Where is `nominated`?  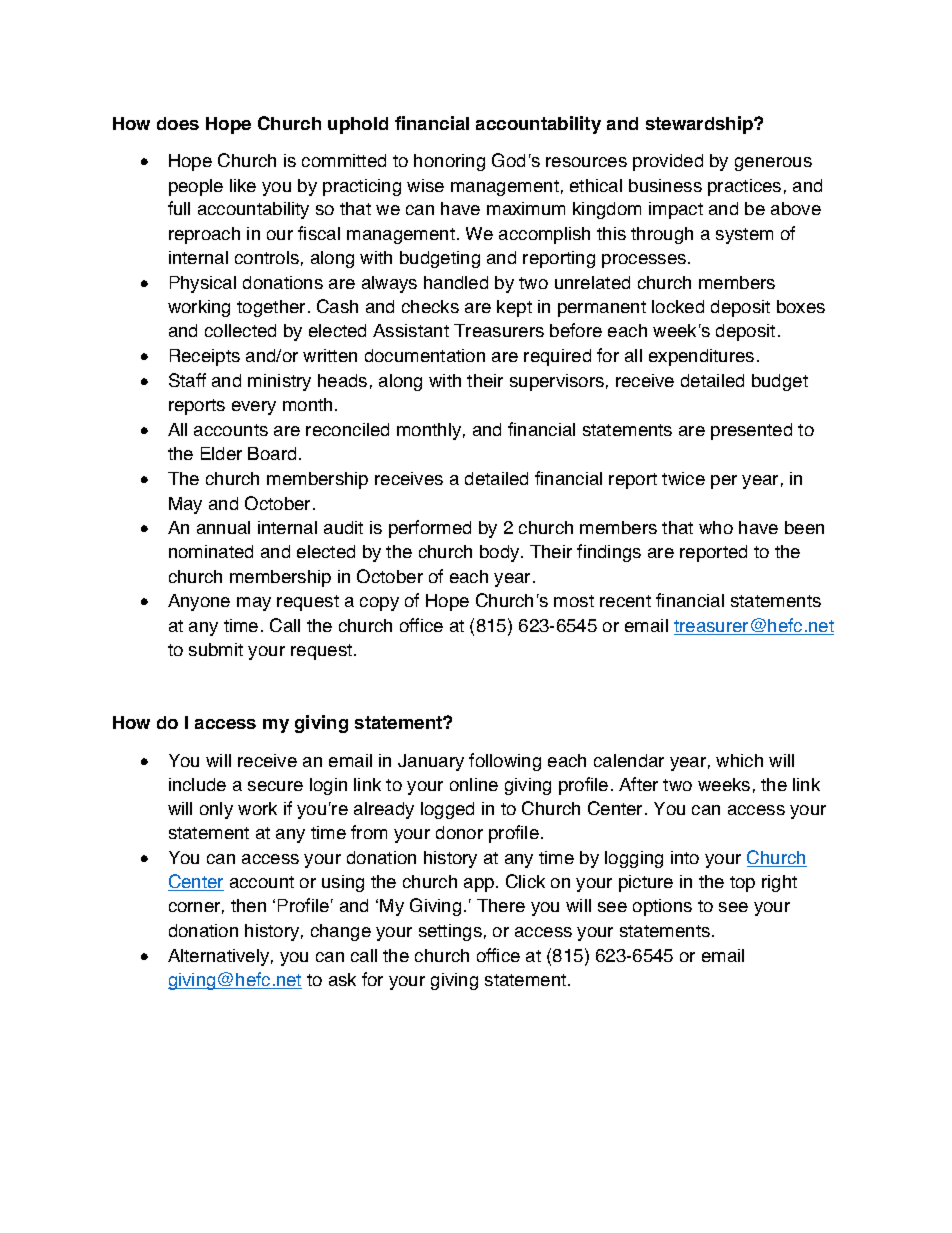
nominated is located at coordinates (211, 551).
